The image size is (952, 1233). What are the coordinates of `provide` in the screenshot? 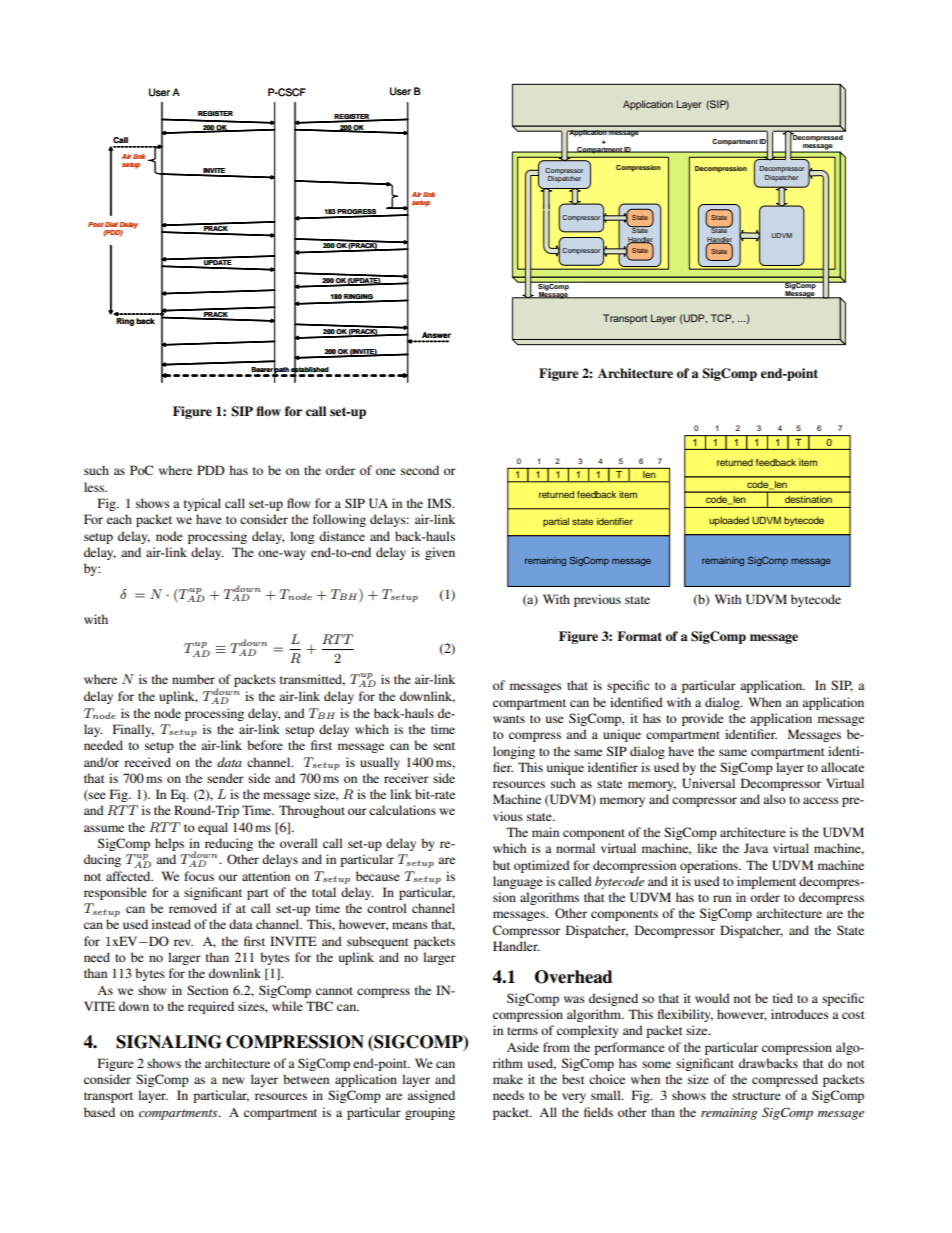 It's located at (703, 719).
